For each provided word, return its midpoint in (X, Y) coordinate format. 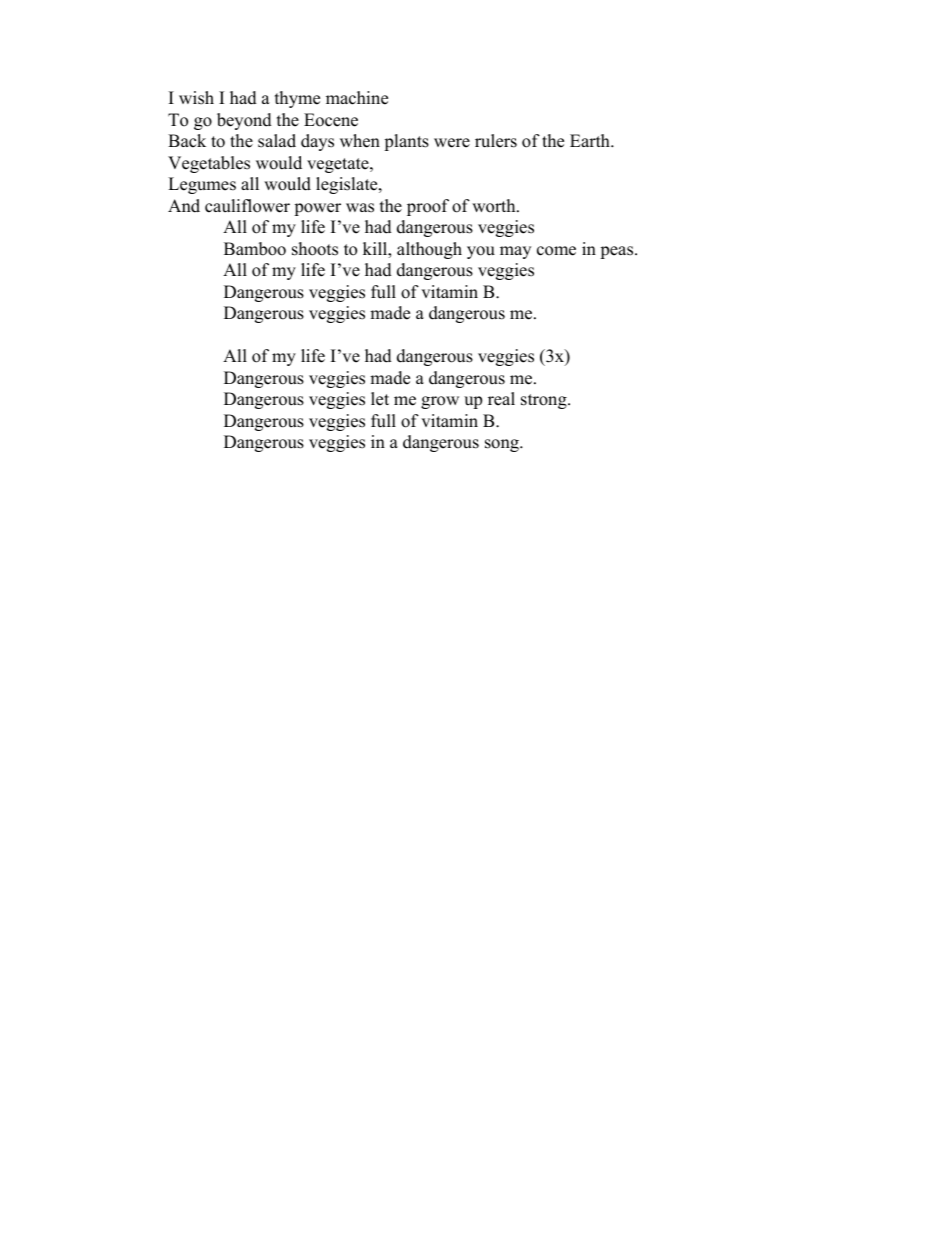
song (503, 445)
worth (495, 206)
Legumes (202, 185)
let (380, 399)
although (429, 250)
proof (428, 207)
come (556, 251)
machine (357, 98)
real (501, 399)
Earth (591, 140)
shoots (315, 249)
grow (440, 402)
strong (545, 401)
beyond (244, 121)
